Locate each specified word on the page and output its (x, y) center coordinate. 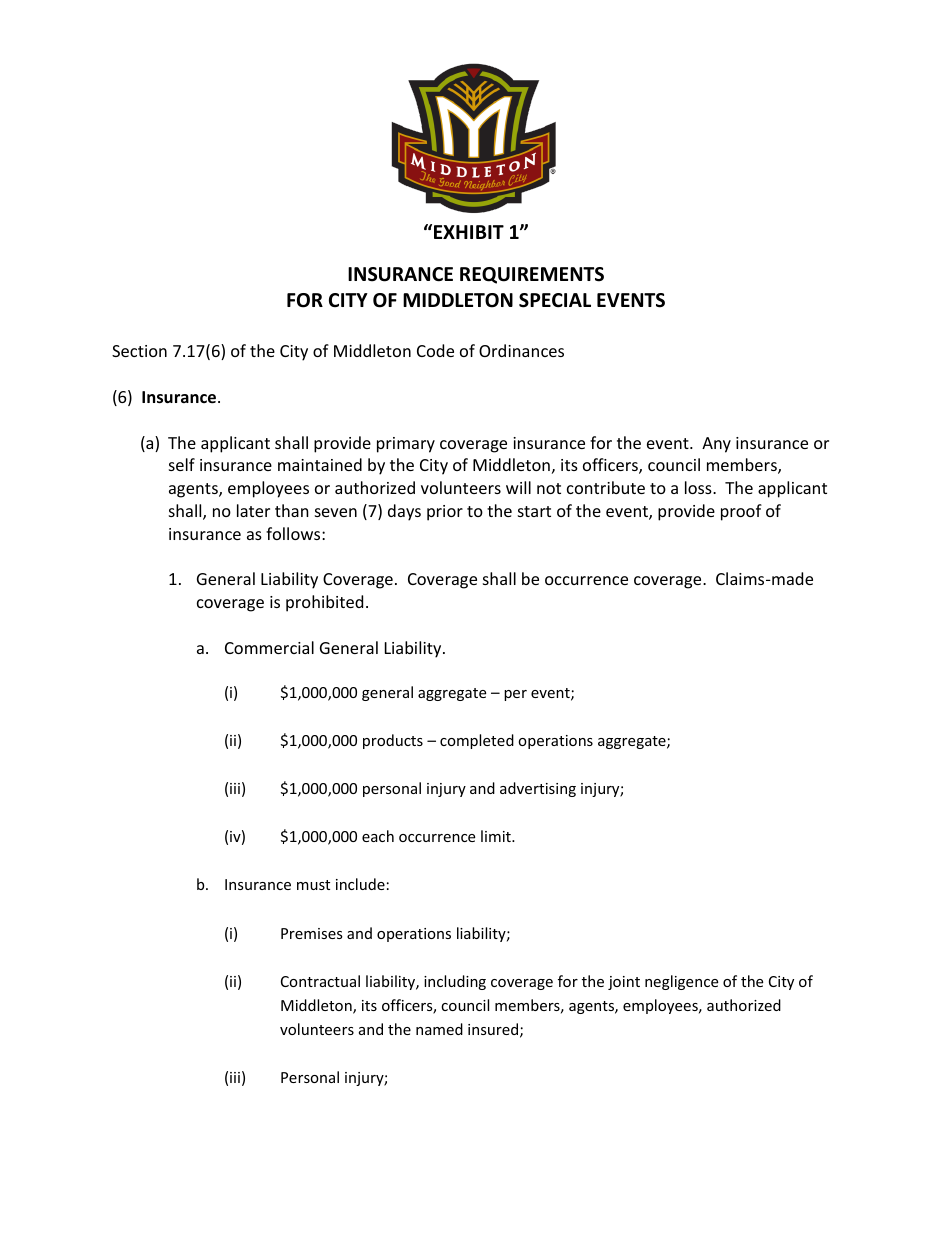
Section (139, 351)
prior (445, 513)
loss (699, 487)
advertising (538, 789)
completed (477, 741)
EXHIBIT (469, 232)
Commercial (269, 647)
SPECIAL (555, 300)
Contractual (320, 981)
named (439, 1029)
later (253, 510)
